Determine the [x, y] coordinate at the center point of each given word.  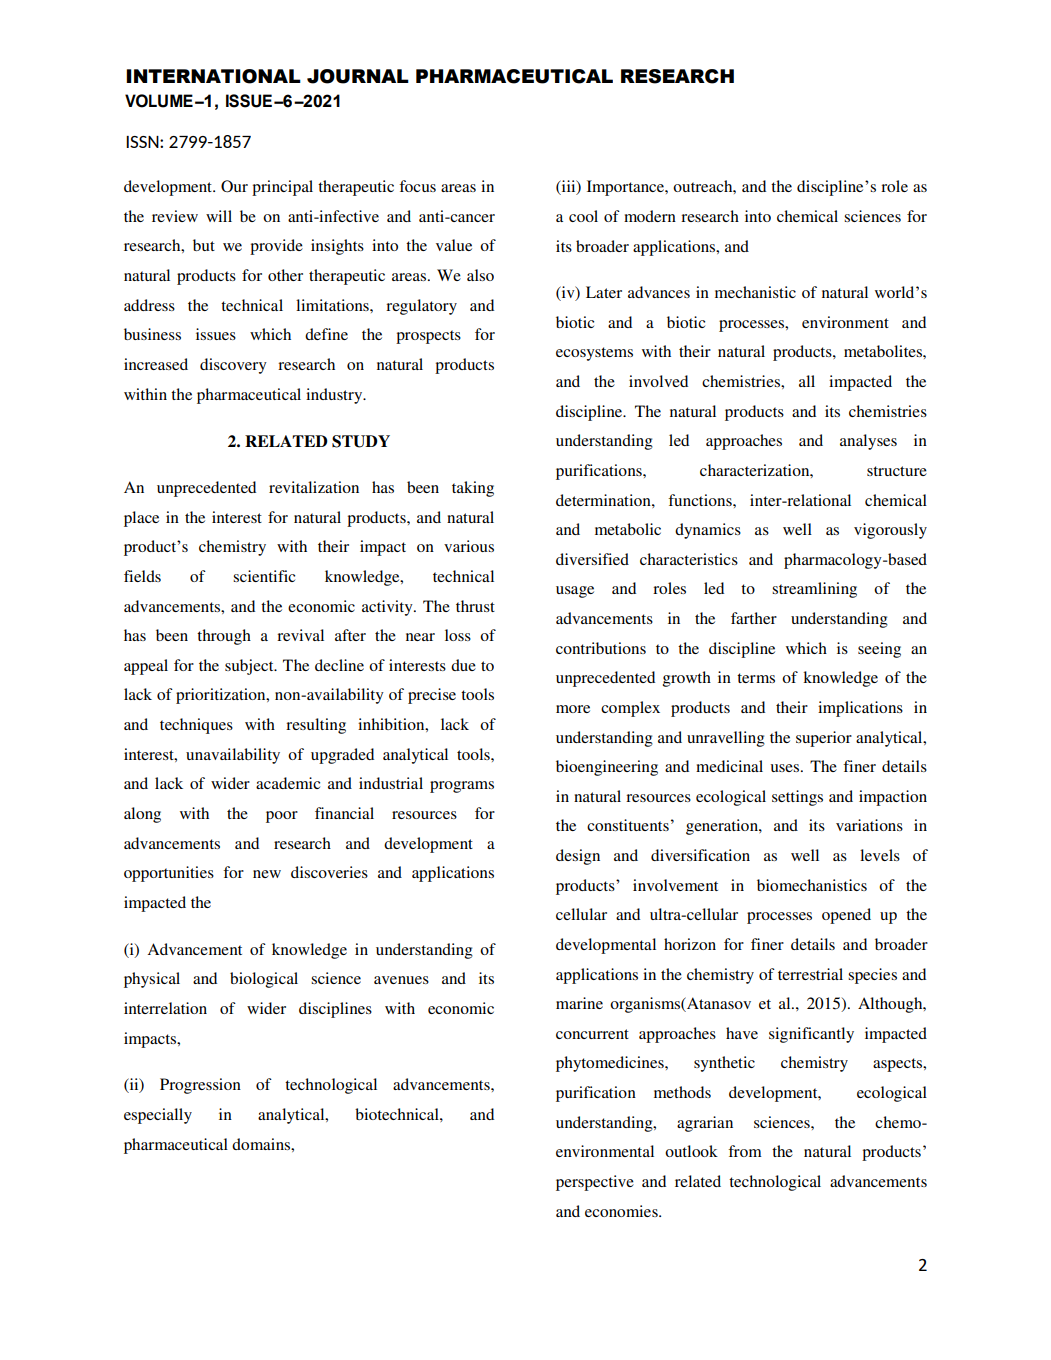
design [578, 857]
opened [846, 916]
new [267, 874]
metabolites [884, 351]
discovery [233, 366]
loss [458, 635]
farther [754, 618]
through [224, 637]
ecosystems [594, 354]
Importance [626, 188]
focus [417, 186]
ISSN [143, 142]
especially [158, 1116]
